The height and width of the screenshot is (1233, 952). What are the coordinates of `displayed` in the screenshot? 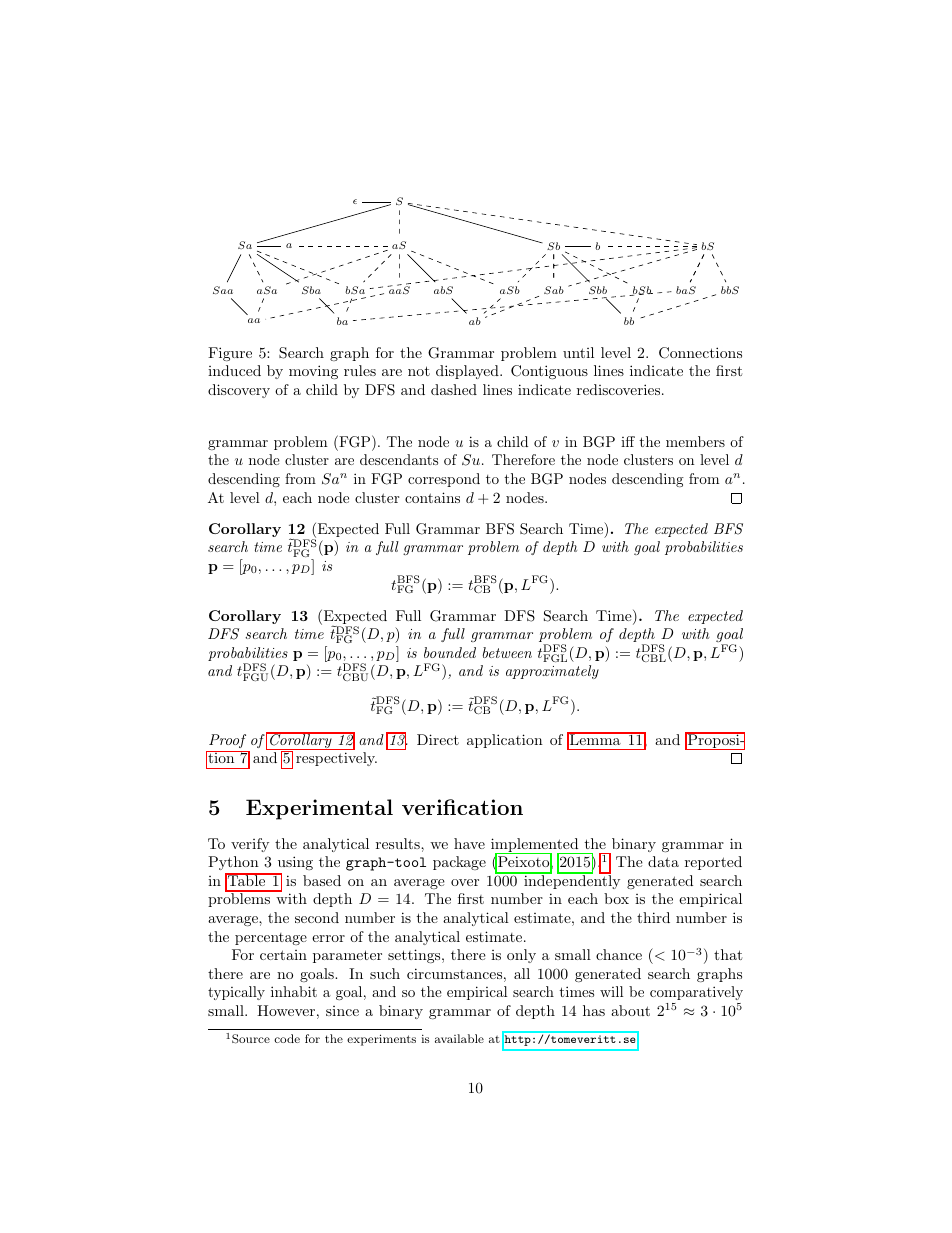 It's located at (468, 372).
